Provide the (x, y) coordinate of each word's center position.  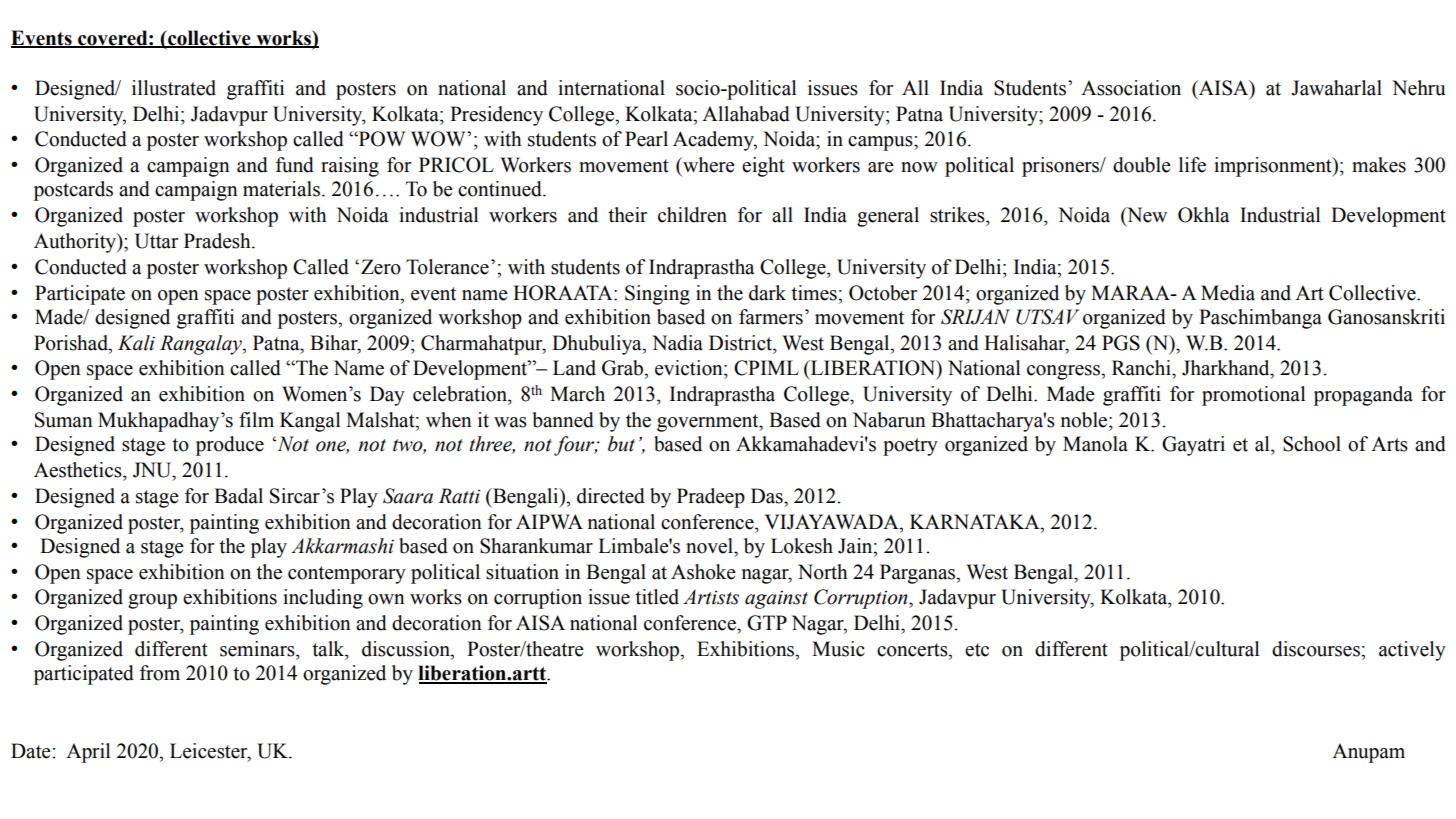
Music (838, 649)
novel (710, 546)
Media (1228, 293)
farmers (771, 317)
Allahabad (746, 114)
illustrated (174, 88)
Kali (136, 343)
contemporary (347, 575)
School (1312, 444)
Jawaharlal (1336, 88)
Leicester (210, 751)
